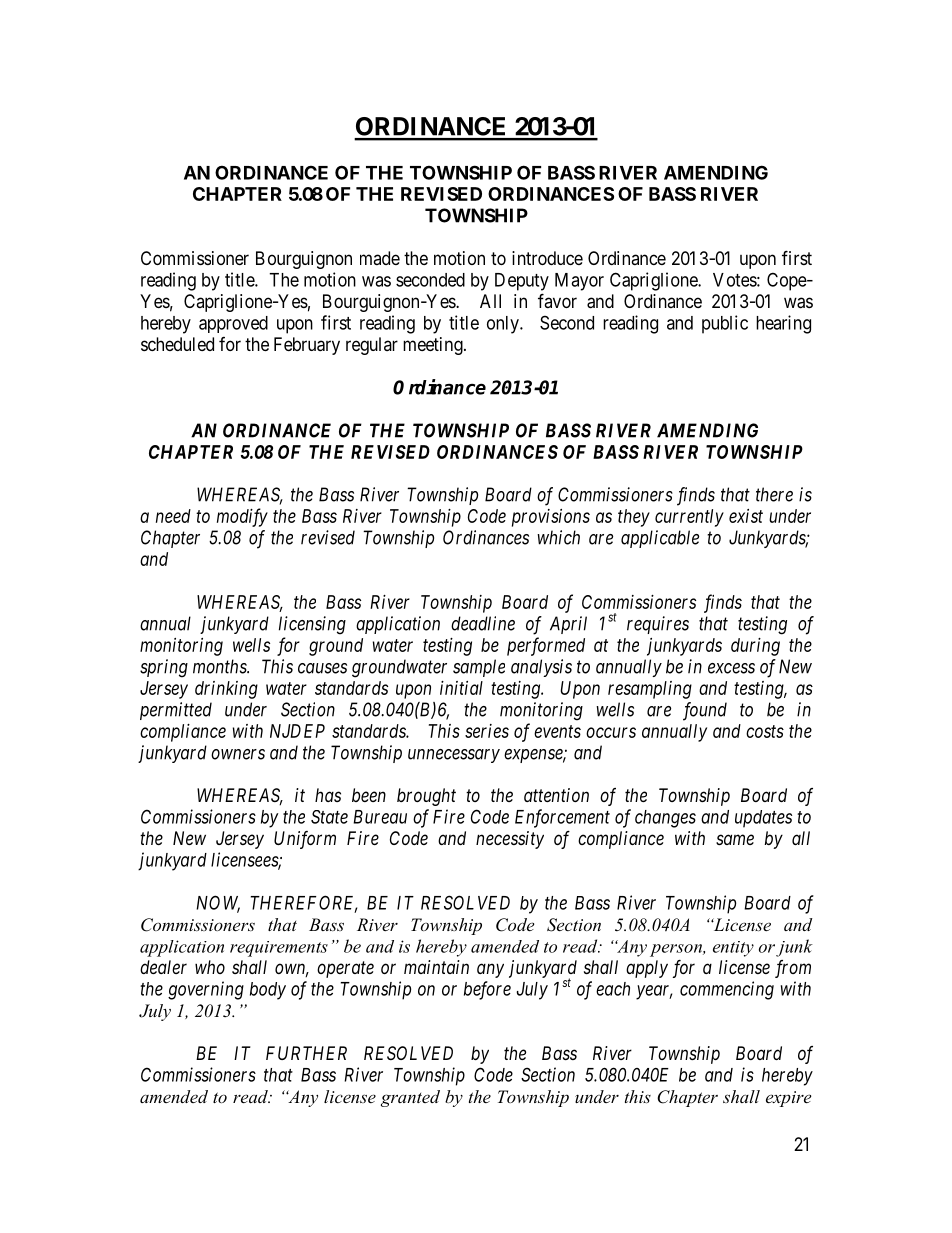  I want to click on granted, so click(410, 1098).
